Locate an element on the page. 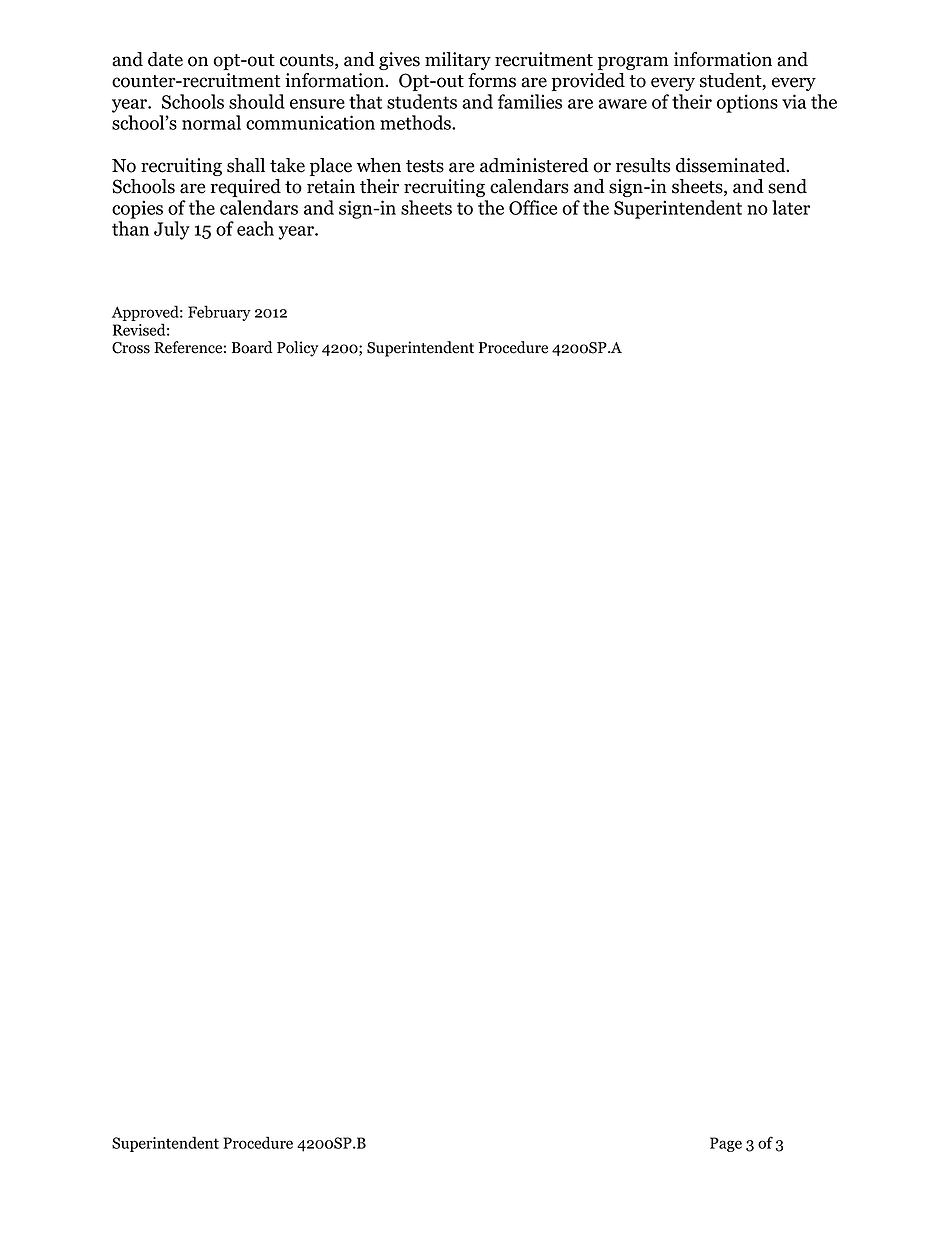 The image size is (952, 1233). normal is located at coordinates (211, 122).
